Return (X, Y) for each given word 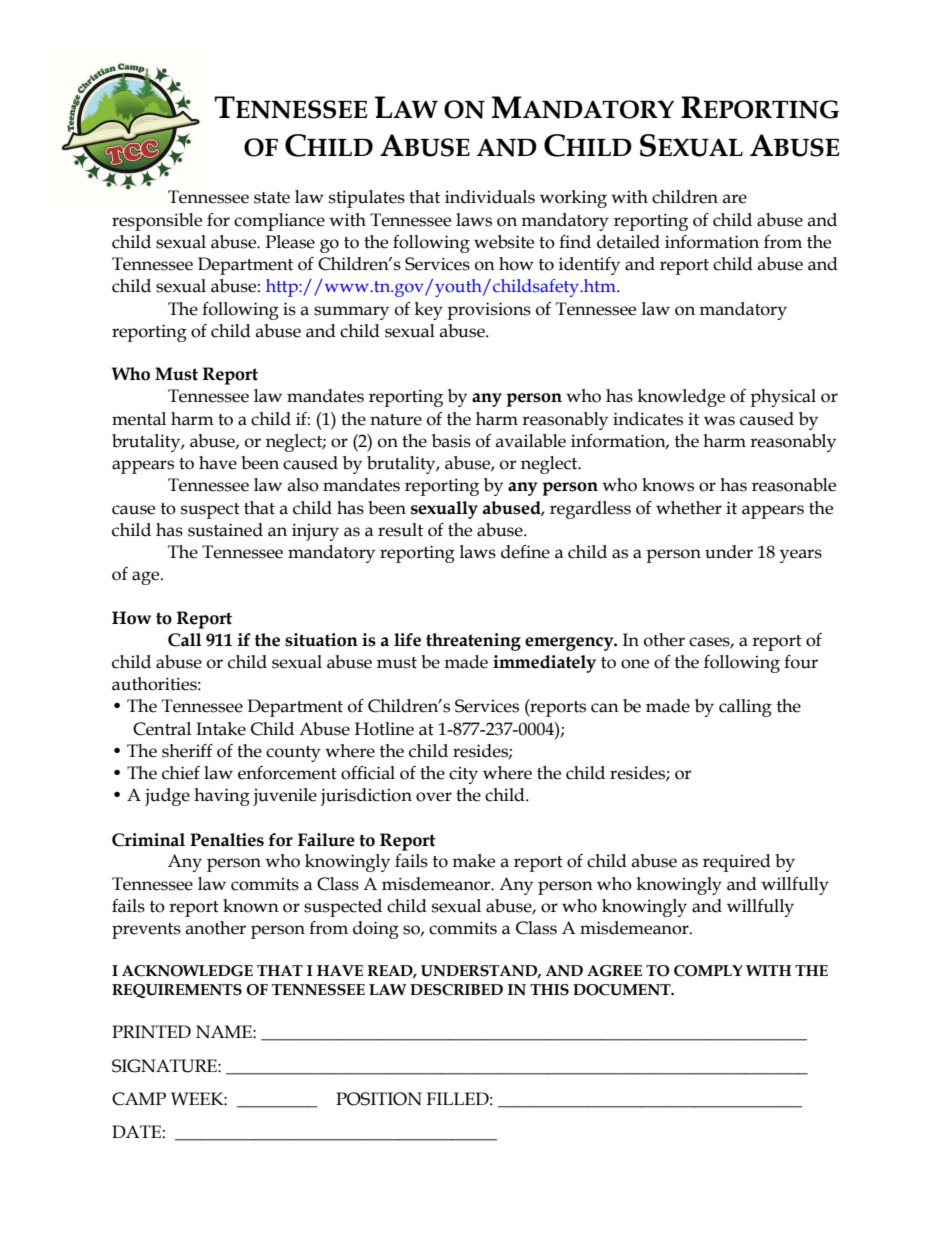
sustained (225, 530)
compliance (279, 222)
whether (689, 508)
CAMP (139, 1099)
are (735, 199)
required (737, 863)
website (504, 242)
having (222, 797)
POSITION (379, 1099)
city (463, 775)
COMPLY (708, 971)
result (400, 530)
